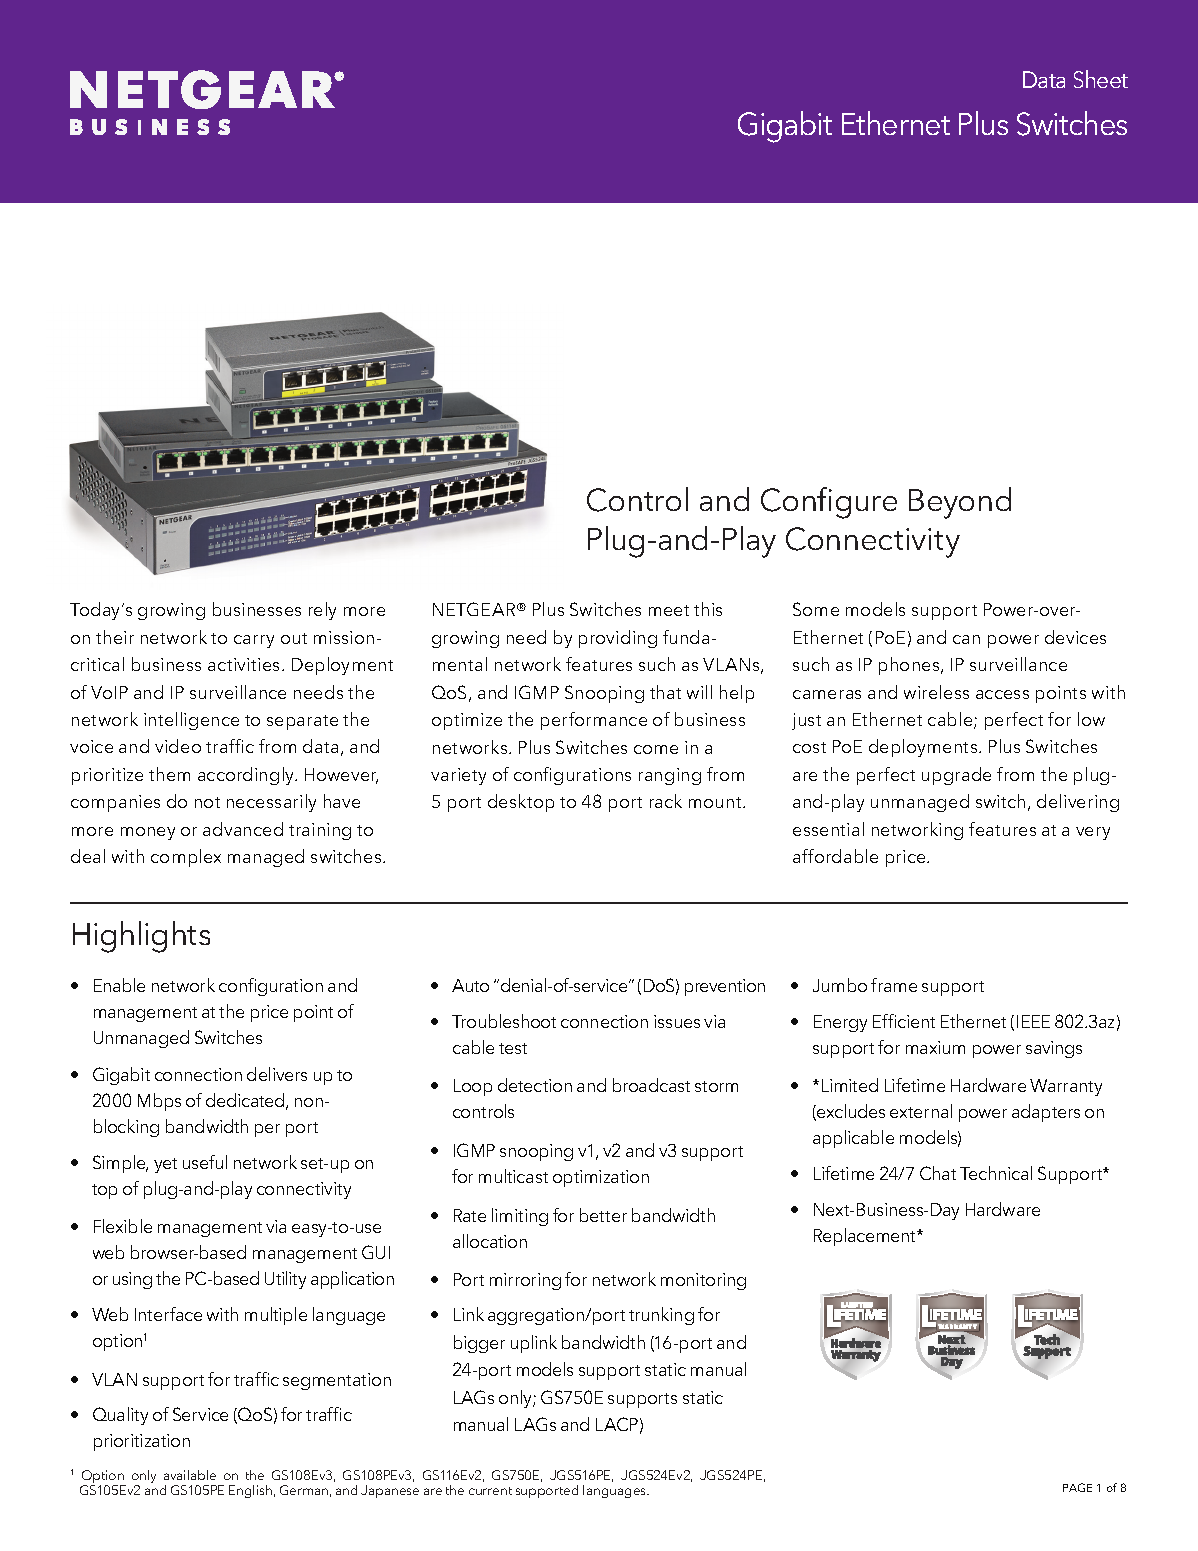 This screenshot has height=1551, width=1198. I want to click on optimization, so click(601, 1178).
